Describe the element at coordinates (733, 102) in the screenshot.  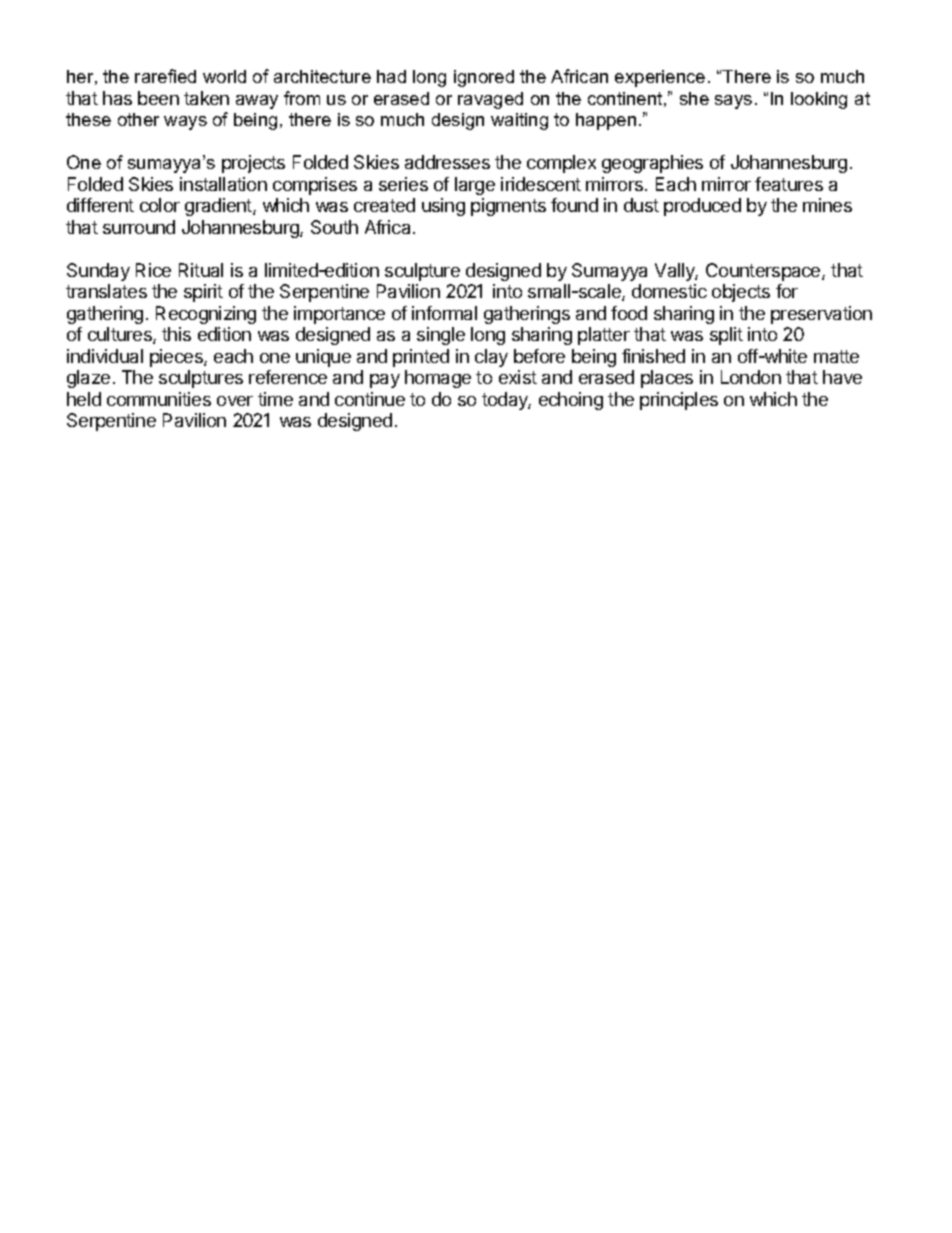
I see `says` at that location.
